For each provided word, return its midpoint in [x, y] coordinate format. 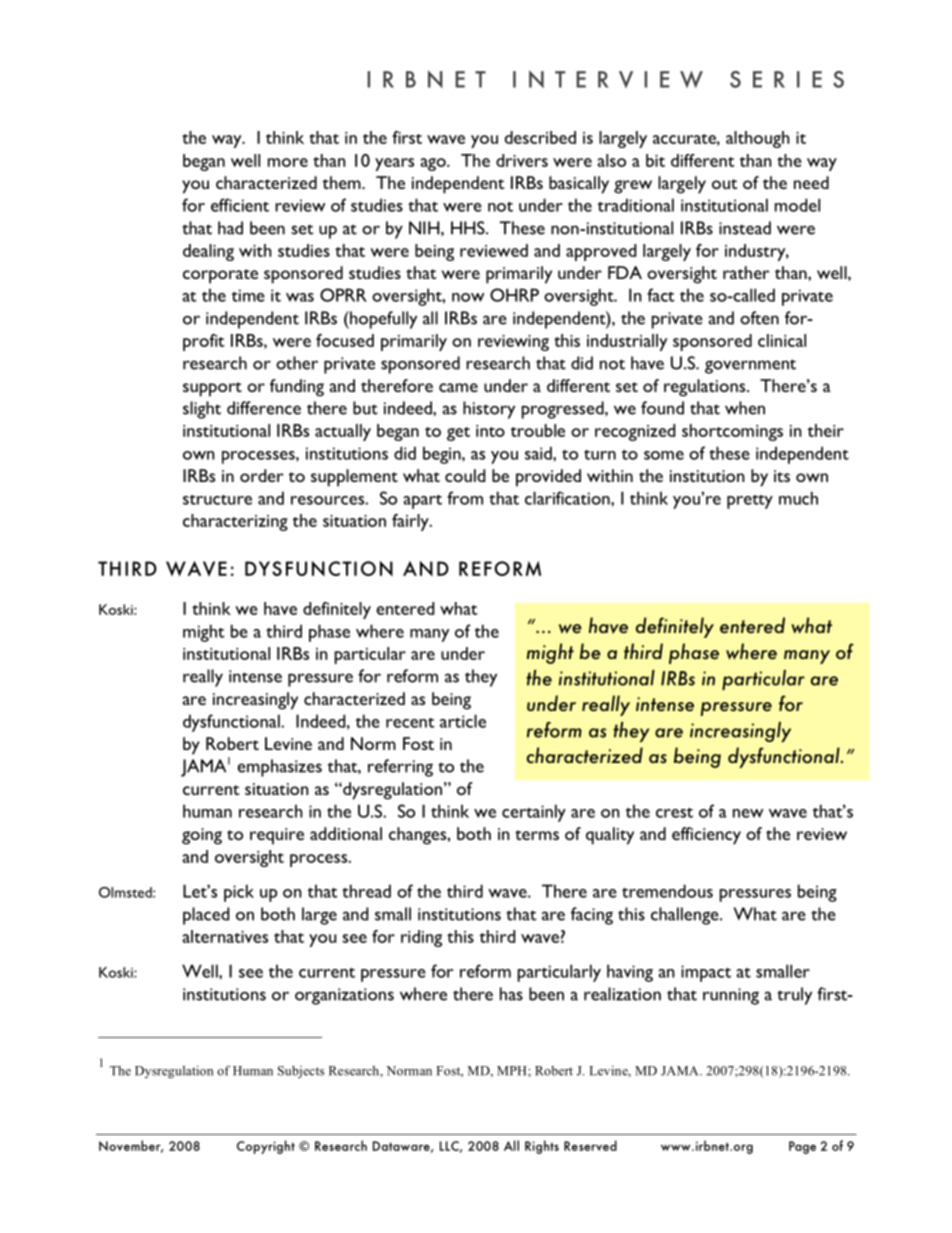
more [288, 162]
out [724, 184]
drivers [522, 160]
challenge [686, 916]
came [458, 387]
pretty [750, 502]
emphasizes [279, 768]
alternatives [225, 936]
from [465, 498]
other [297, 363]
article [463, 721]
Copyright [266, 1147]
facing [592, 916]
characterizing [235, 522]
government [750, 366]
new [748, 813]
